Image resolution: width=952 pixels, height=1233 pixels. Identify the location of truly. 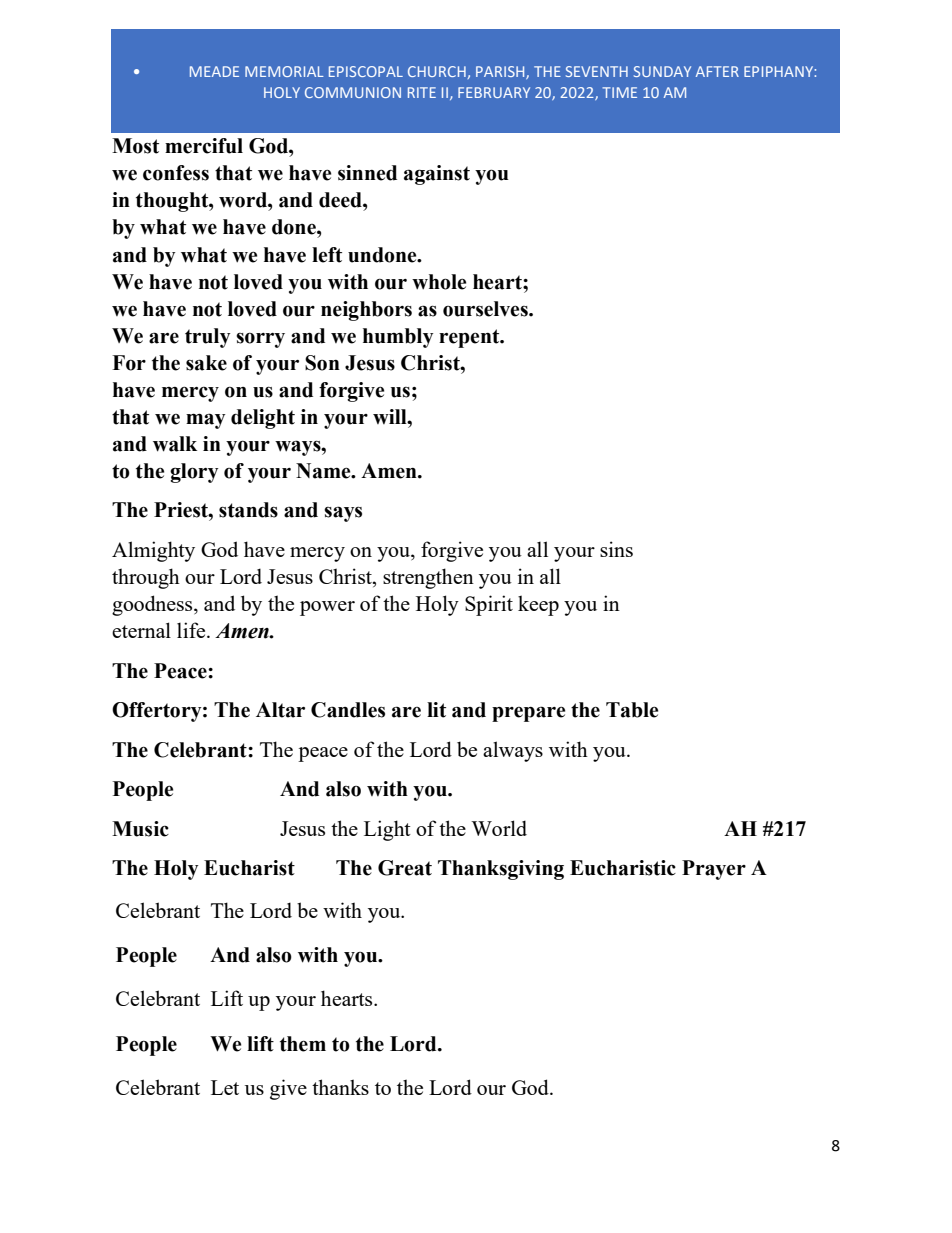
(208, 338).
